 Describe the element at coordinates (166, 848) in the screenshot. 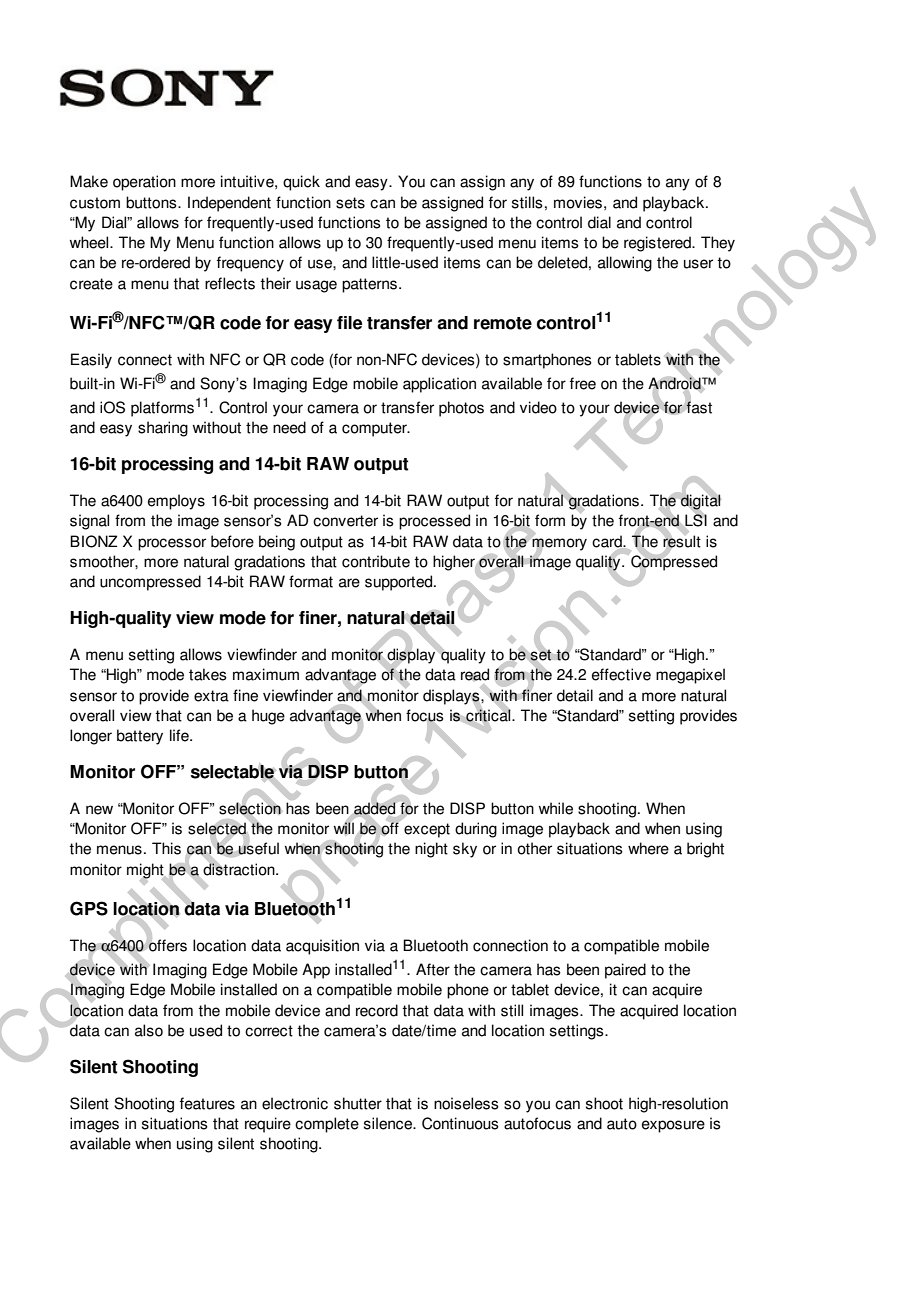

I see `This` at that location.
